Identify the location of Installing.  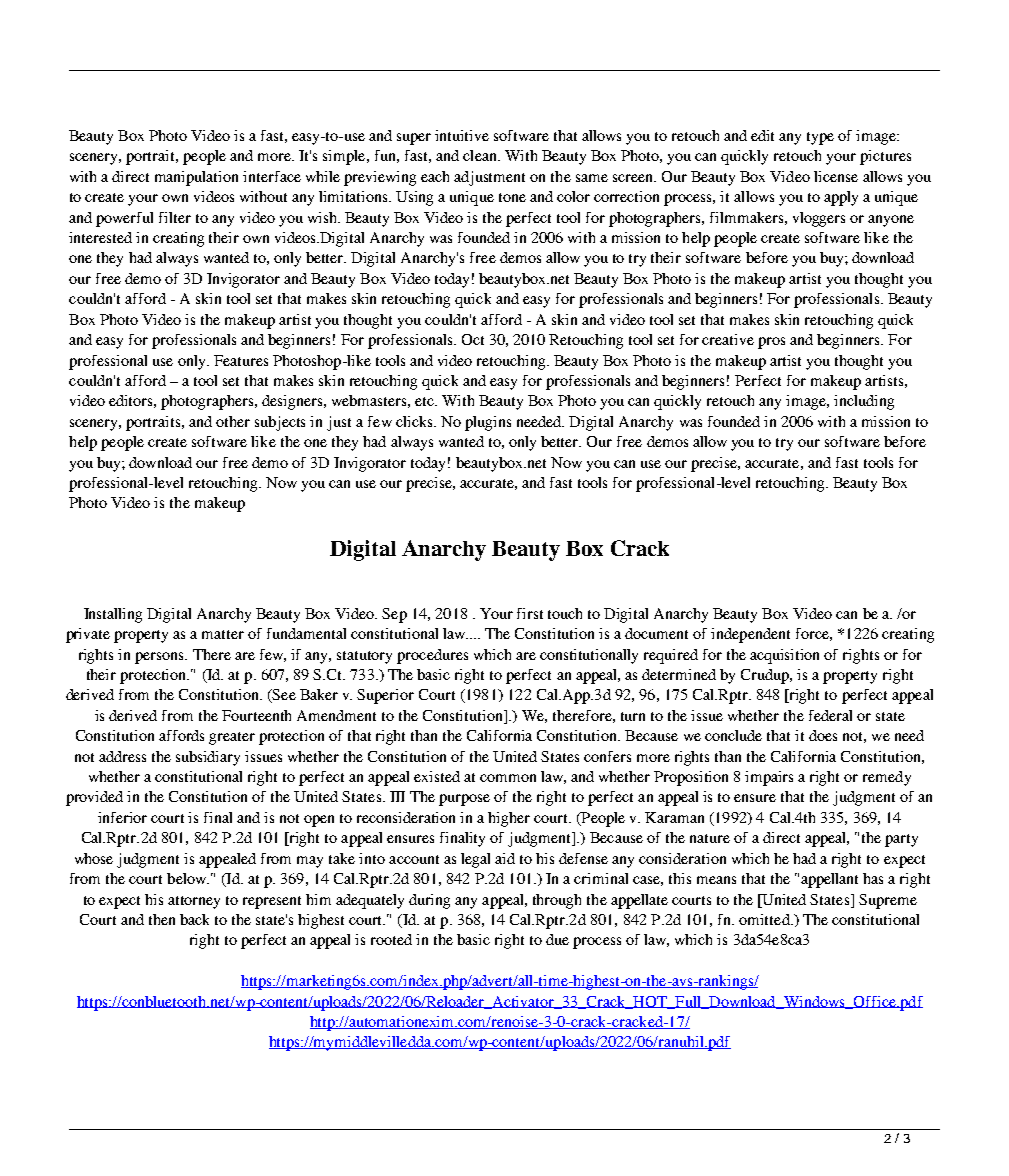
(113, 615).
